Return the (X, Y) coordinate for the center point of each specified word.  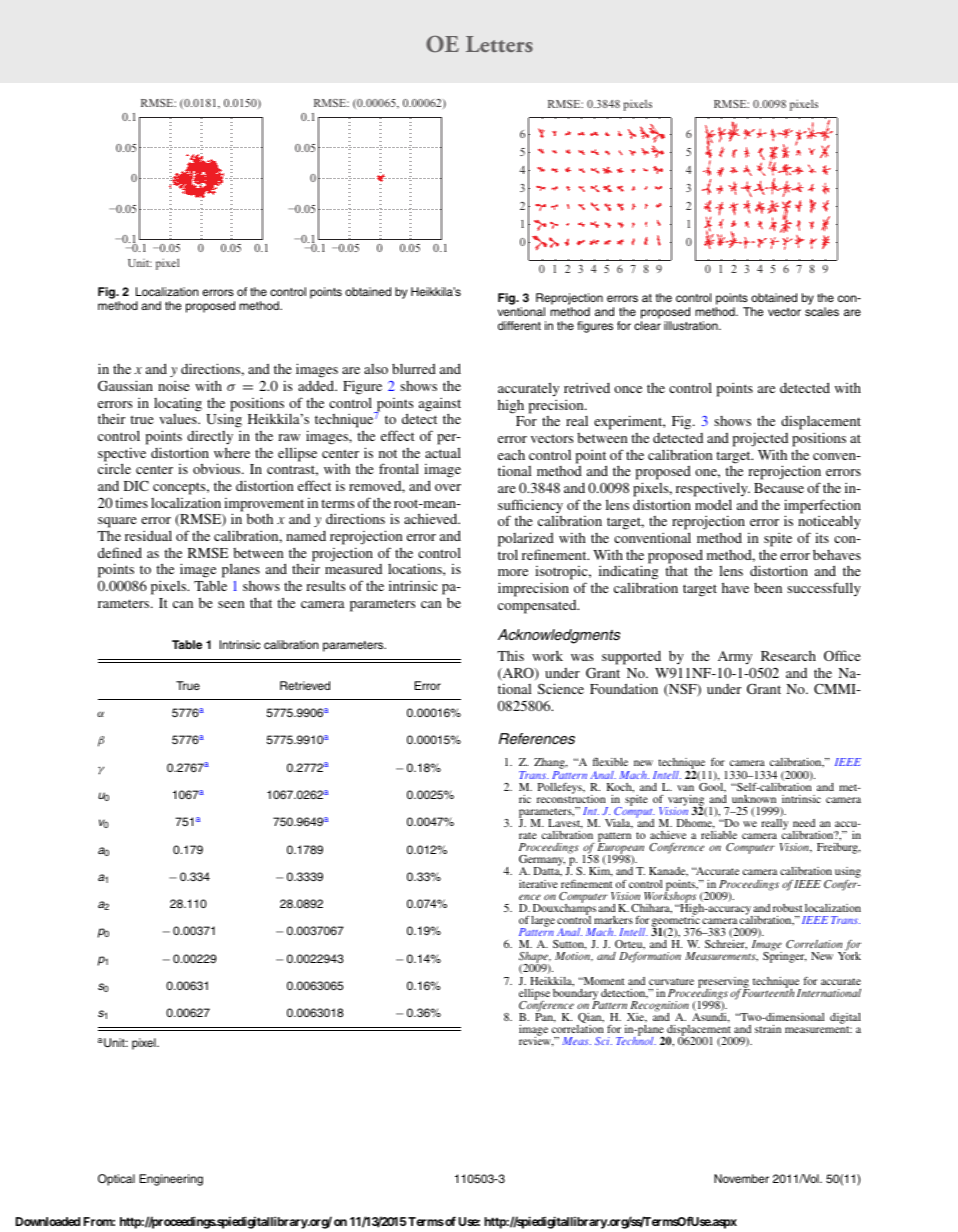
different (519, 325)
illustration (692, 325)
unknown (754, 799)
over (448, 487)
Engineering (171, 1180)
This (510, 655)
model (713, 504)
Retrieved (305, 685)
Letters (499, 44)
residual (148, 535)
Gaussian (125, 385)
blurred (414, 369)
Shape (535, 959)
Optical (116, 1180)
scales (822, 311)
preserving (724, 983)
